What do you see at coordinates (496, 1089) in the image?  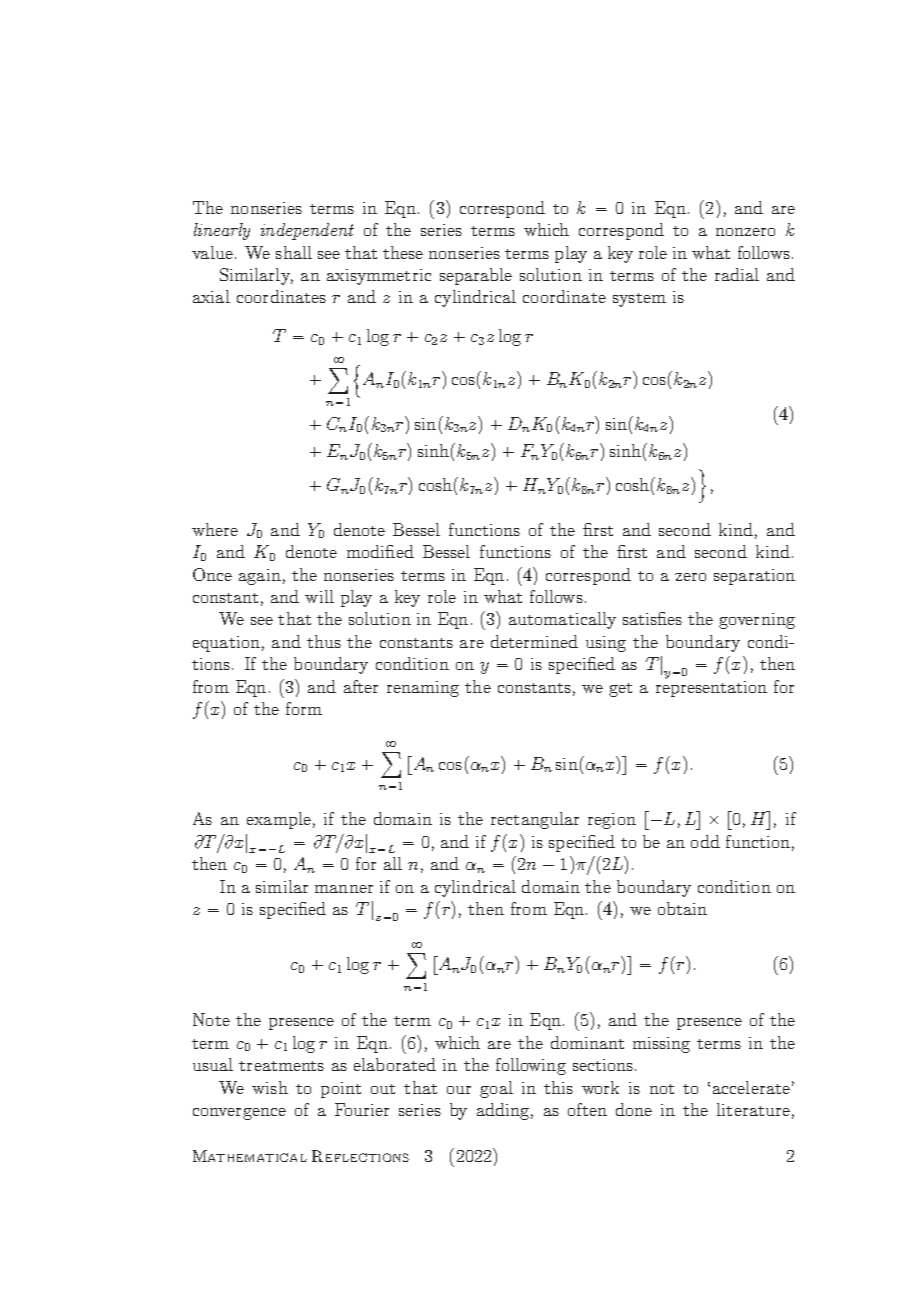 I see `goal` at bounding box center [496, 1089].
